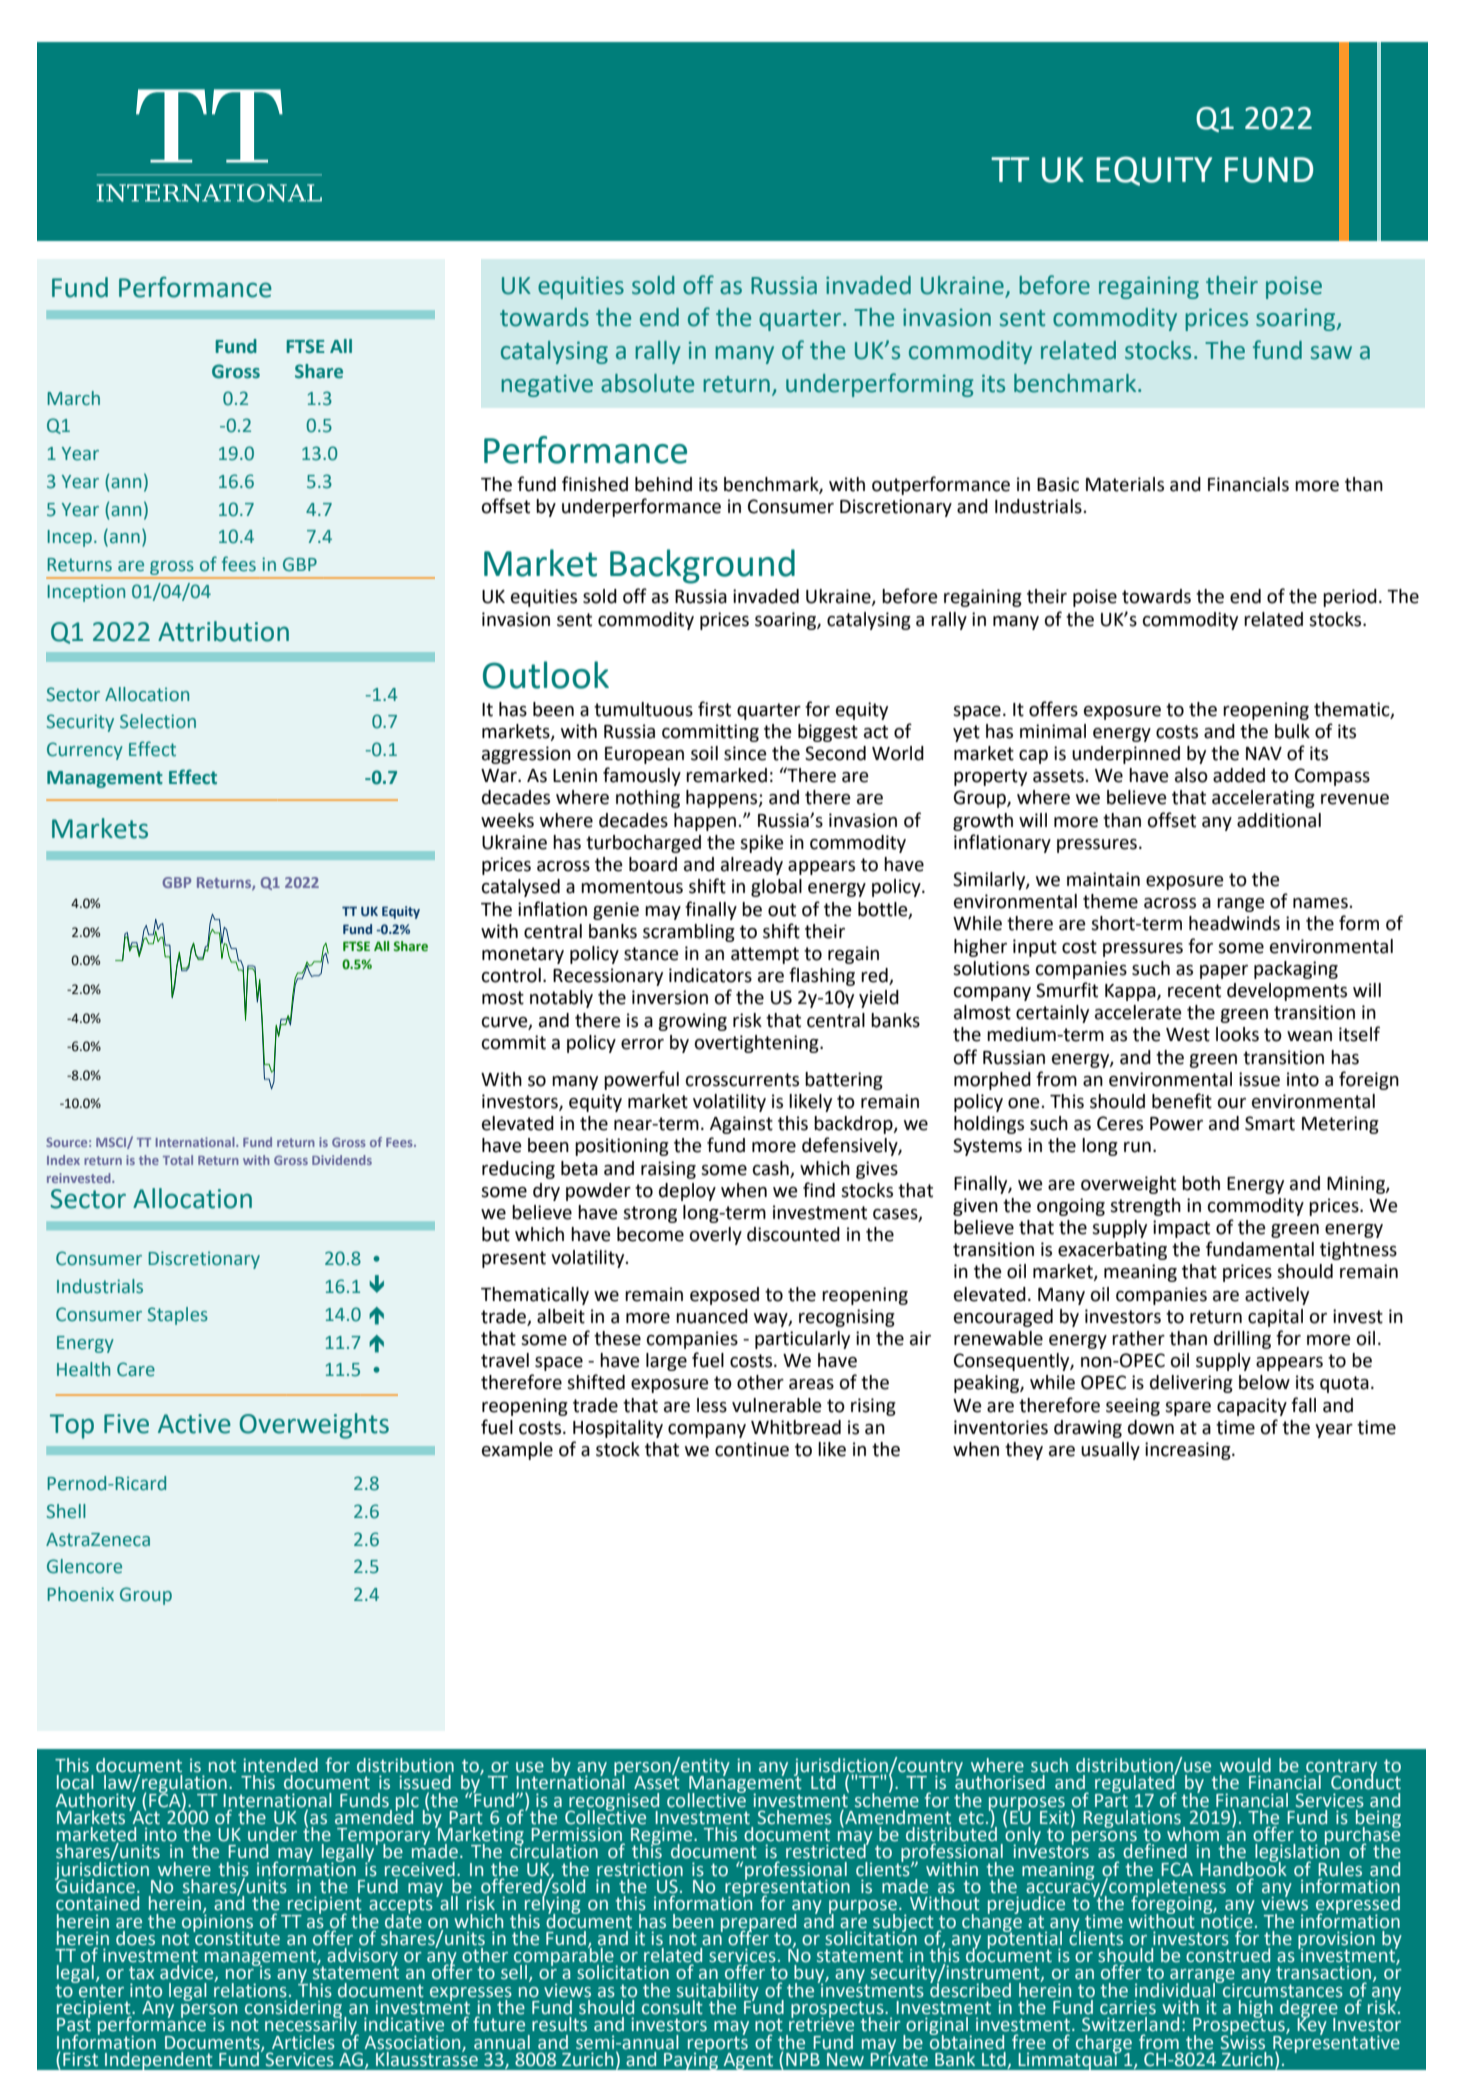 The image size is (1469, 2078). Describe the element at coordinates (1188, 1035) in the document. I see `West` at that location.
